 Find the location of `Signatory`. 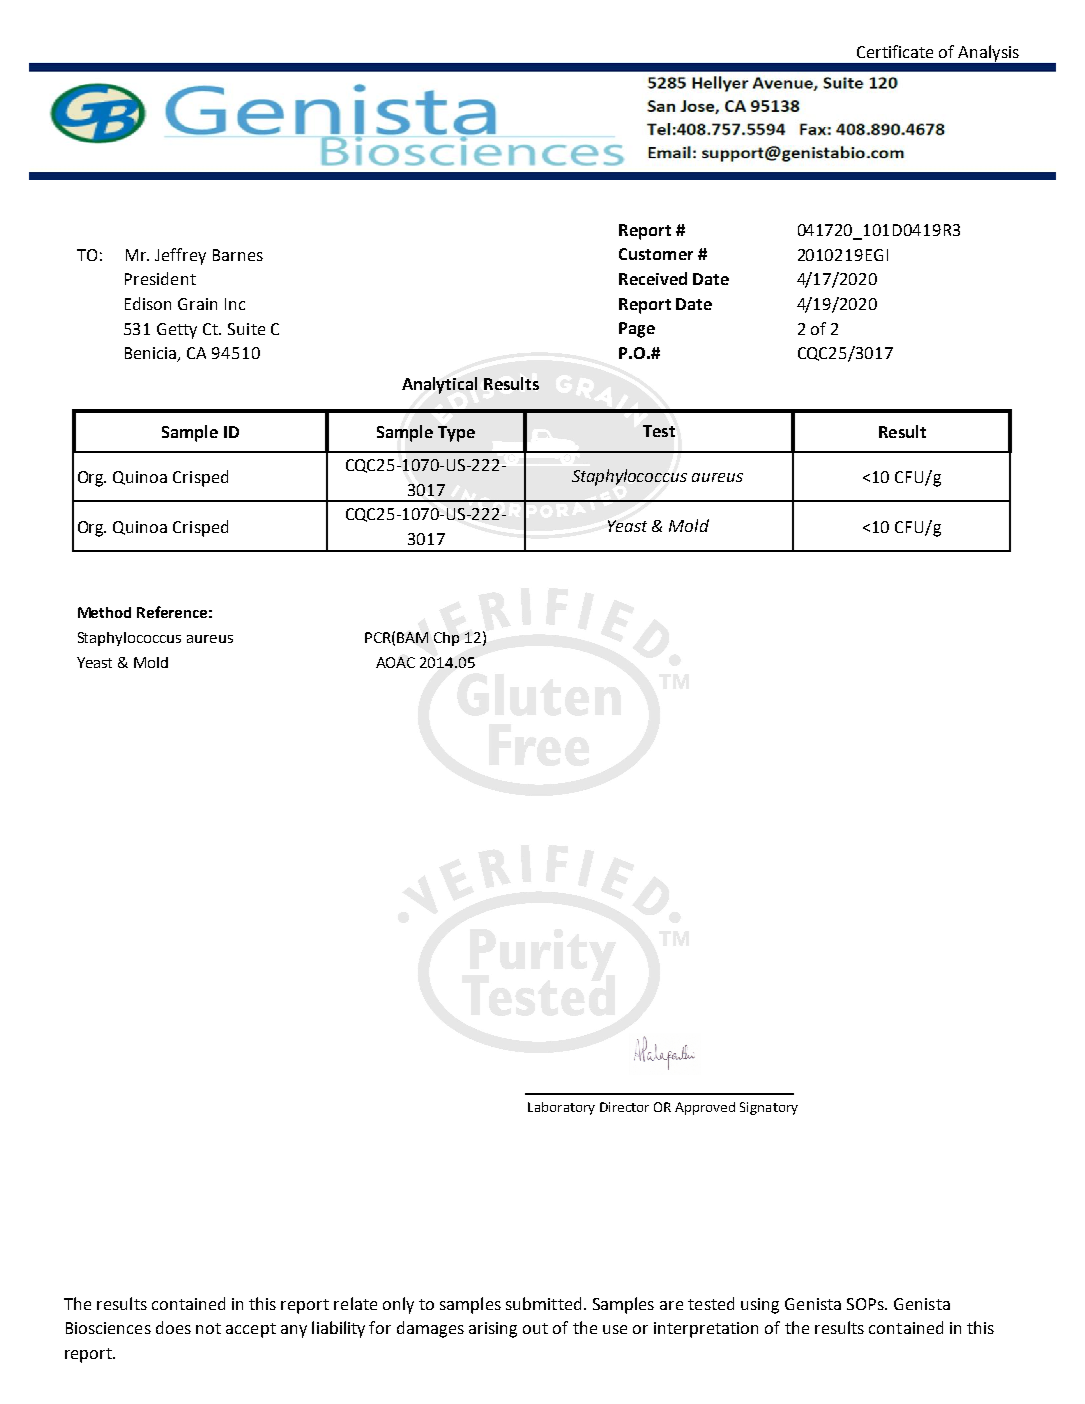

Signatory is located at coordinates (769, 1108).
